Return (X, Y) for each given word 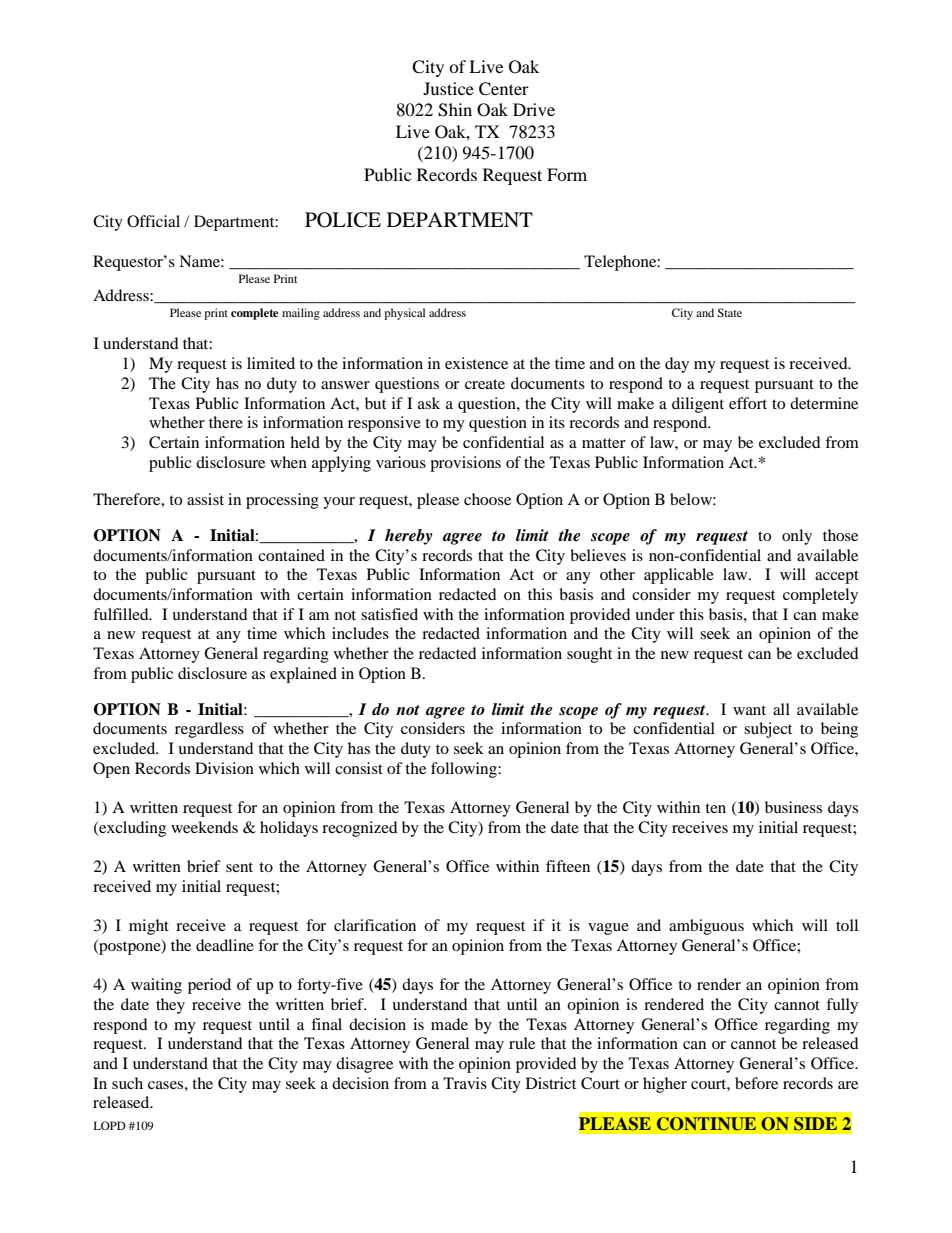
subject (768, 730)
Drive (534, 109)
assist (205, 499)
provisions (465, 464)
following (465, 770)
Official (153, 221)
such (127, 1083)
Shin (455, 110)
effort (748, 403)
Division (224, 768)
